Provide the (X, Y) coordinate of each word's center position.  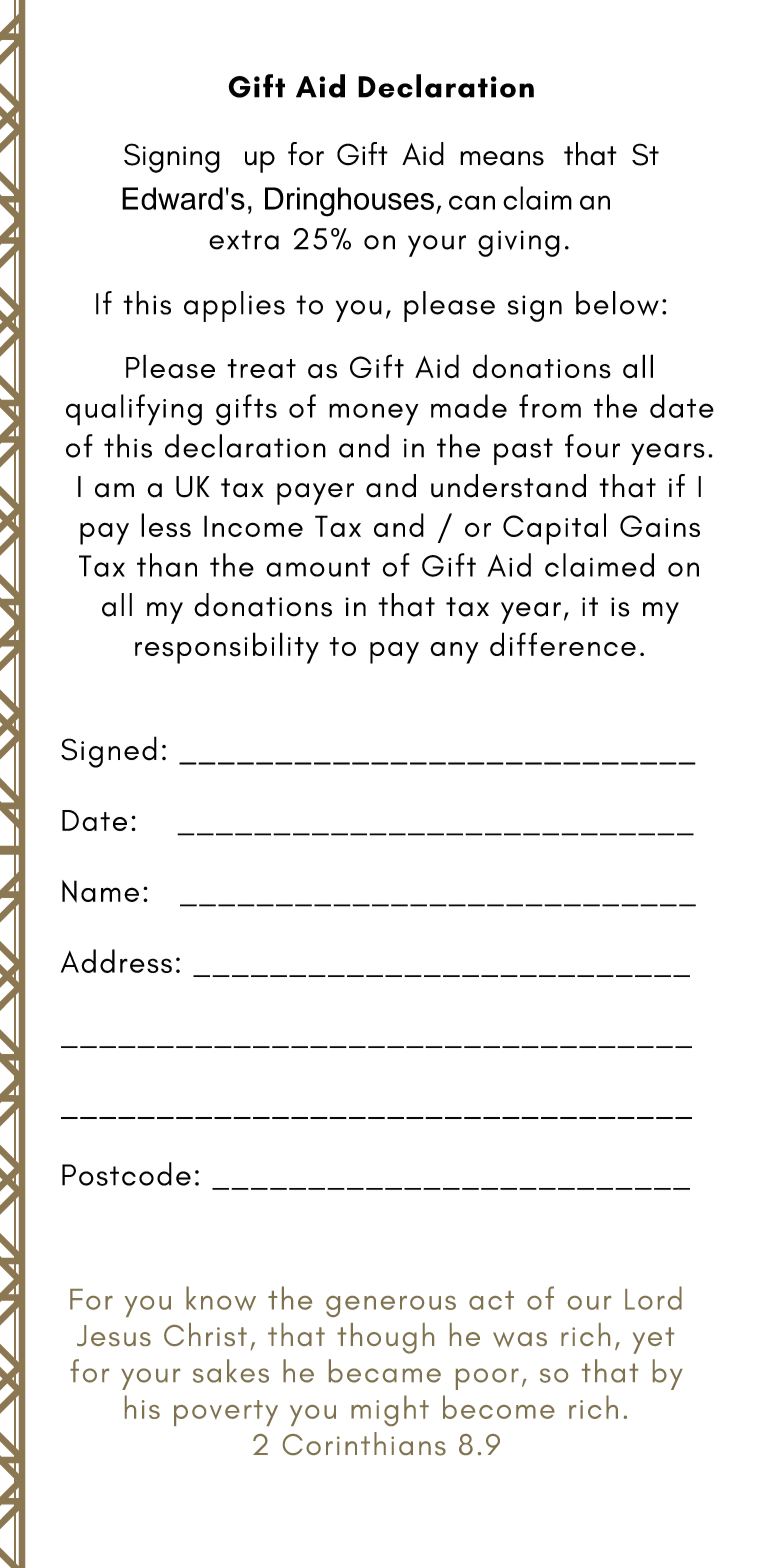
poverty (226, 1413)
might (390, 1410)
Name (100, 891)
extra (244, 240)
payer (315, 494)
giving (519, 243)
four (592, 446)
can (472, 202)
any (454, 653)
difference (563, 644)
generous (391, 1306)
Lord (653, 1298)
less (166, 525)
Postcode (126, 1174)
